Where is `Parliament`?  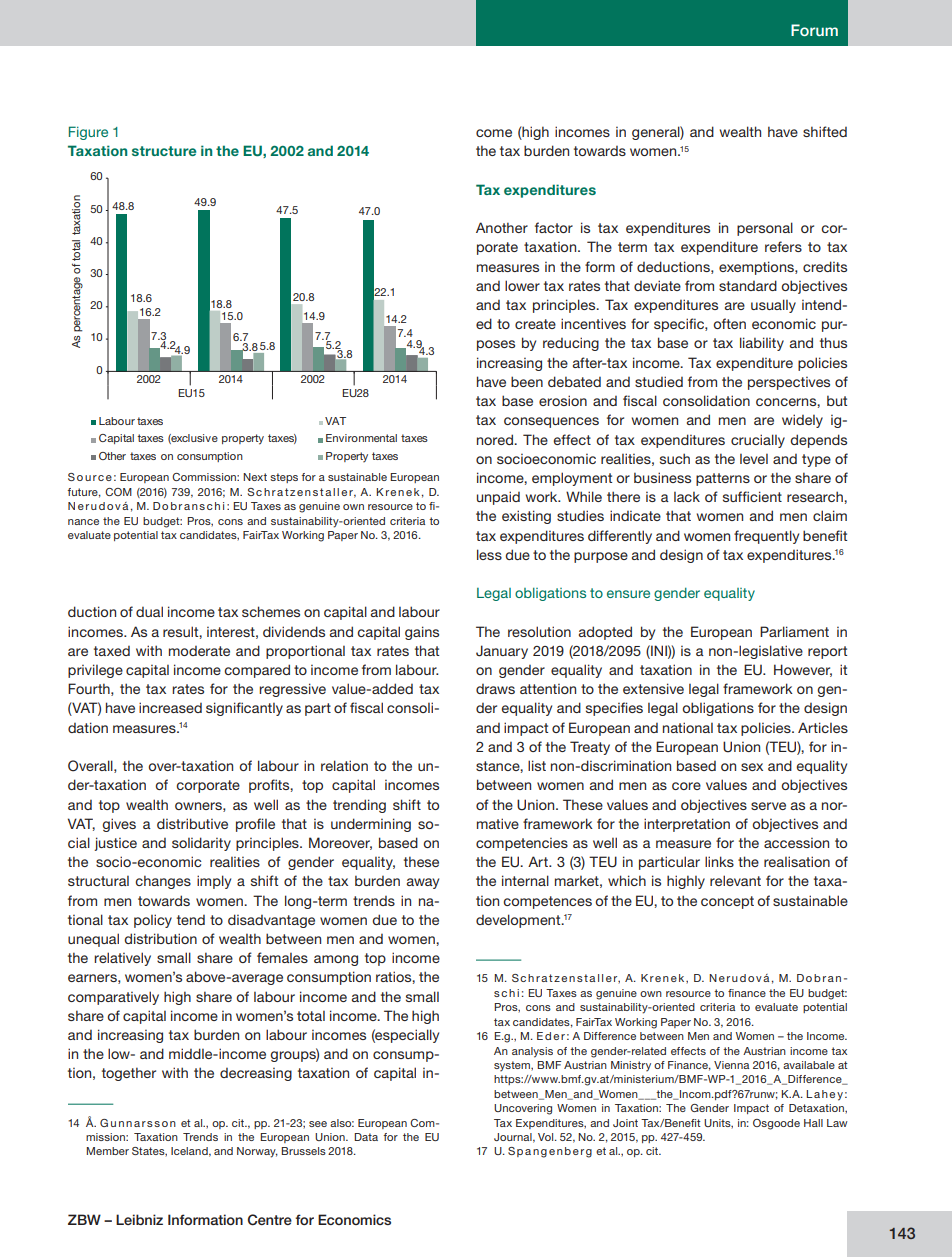
Parliament is located at coordinates (794, 631).
